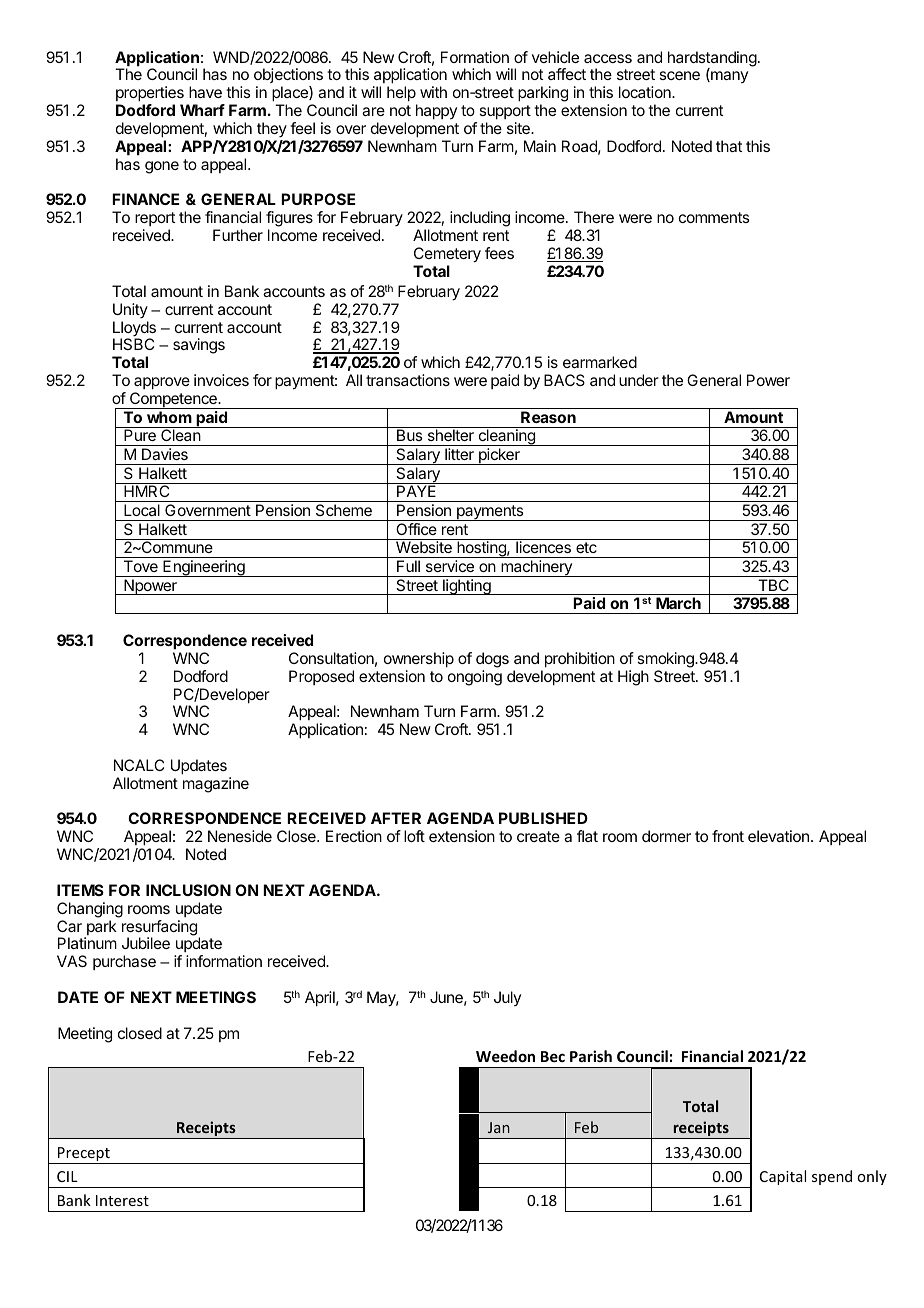 The width and height of the document is (924, 1308). Describe the element at coordinates (783, 1177) in the document. I see `Capital` at that location.
